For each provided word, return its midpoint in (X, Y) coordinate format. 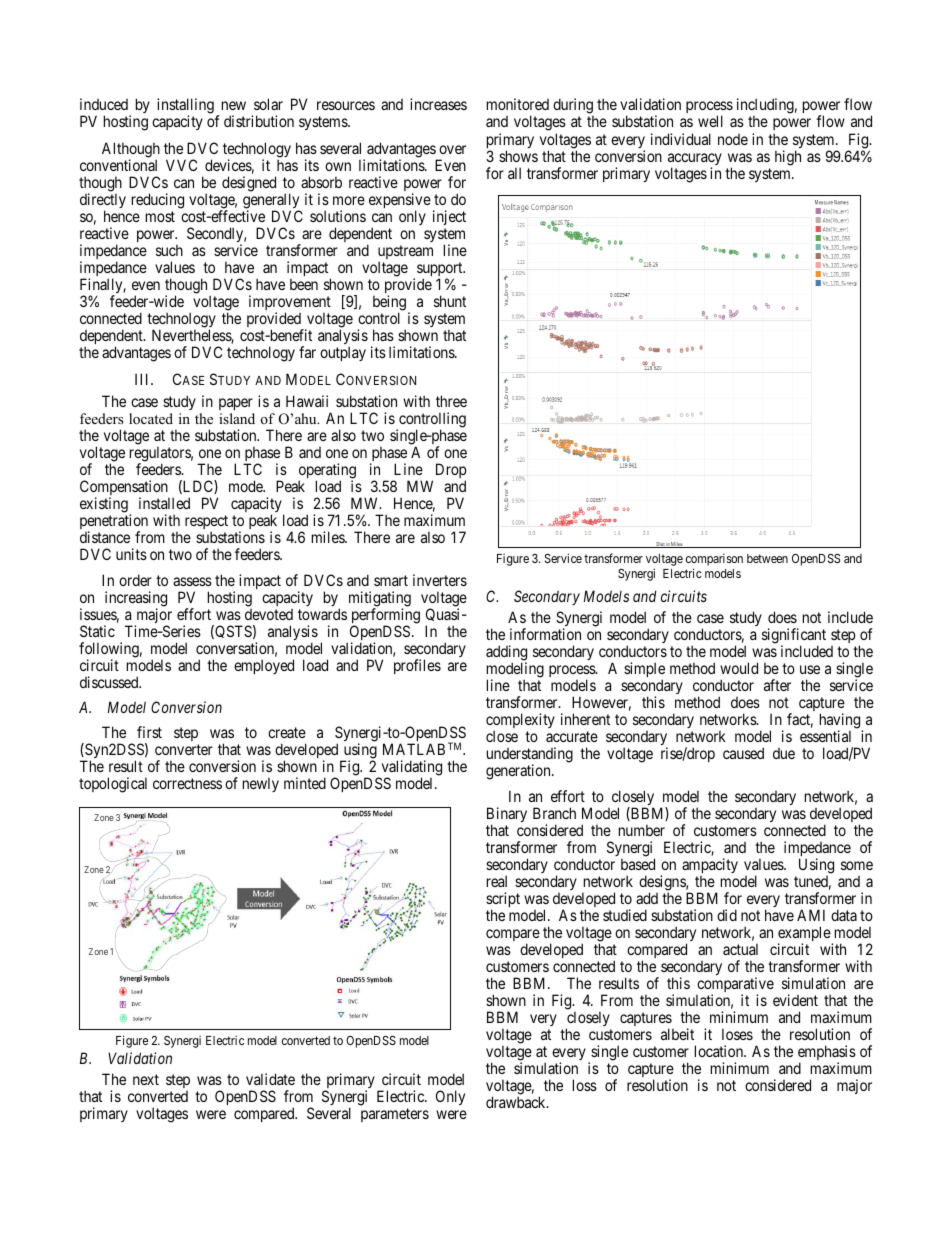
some (857, 865)
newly (261, 784)
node (733, 139)
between (767, 558)
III (143, 379)
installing (185, 107)
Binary (507, 816)
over (452, 149)
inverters (440, 580)
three (451, 401)
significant (794, 637)
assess (192, 581)
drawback (517, 1102)
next (146, 1079)
